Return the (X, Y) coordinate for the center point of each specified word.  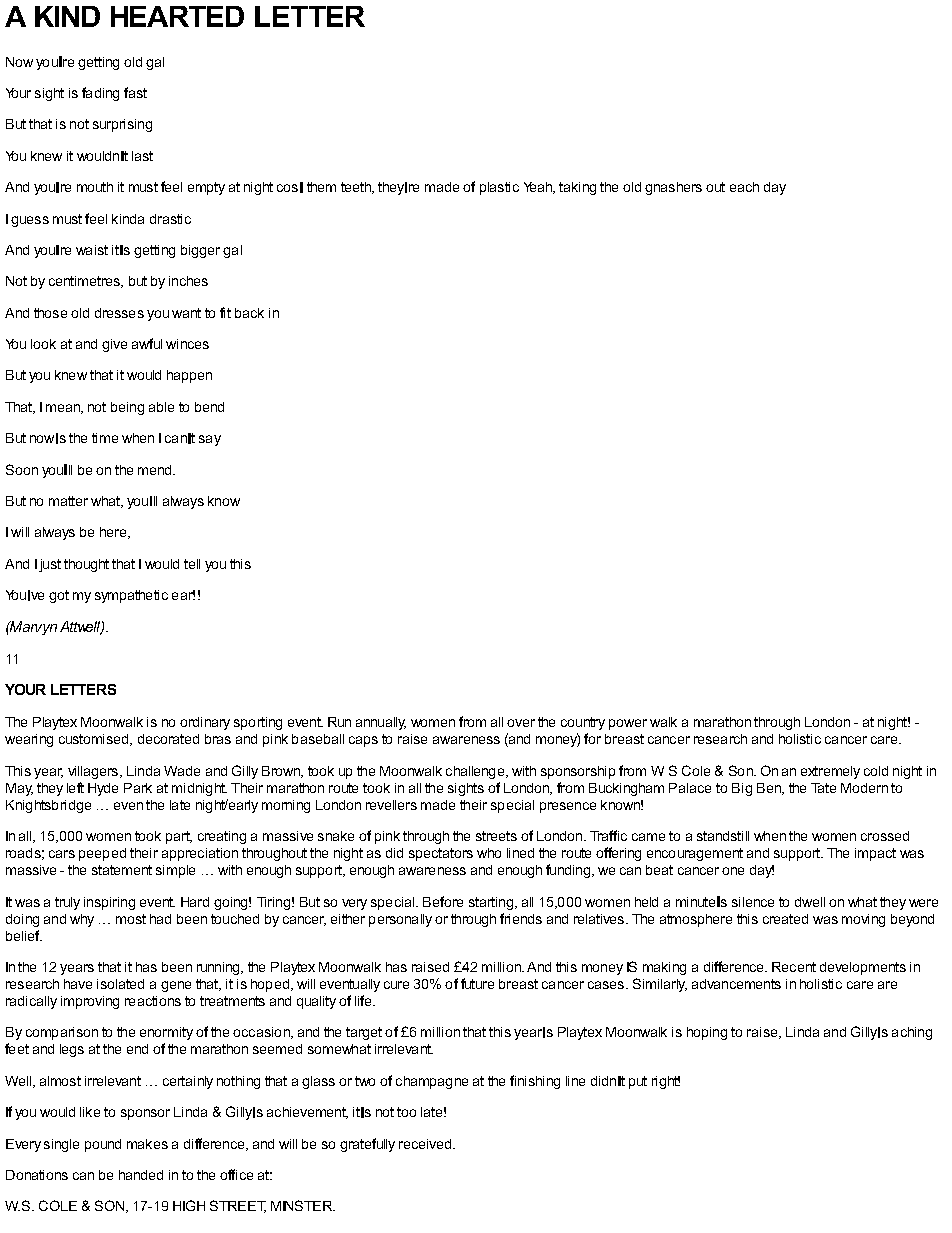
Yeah (539, 188)
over (521, 723)
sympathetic (131, 596)
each (744, 187)
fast (135, 92)
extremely (830, 772)
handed (141, 1175)
